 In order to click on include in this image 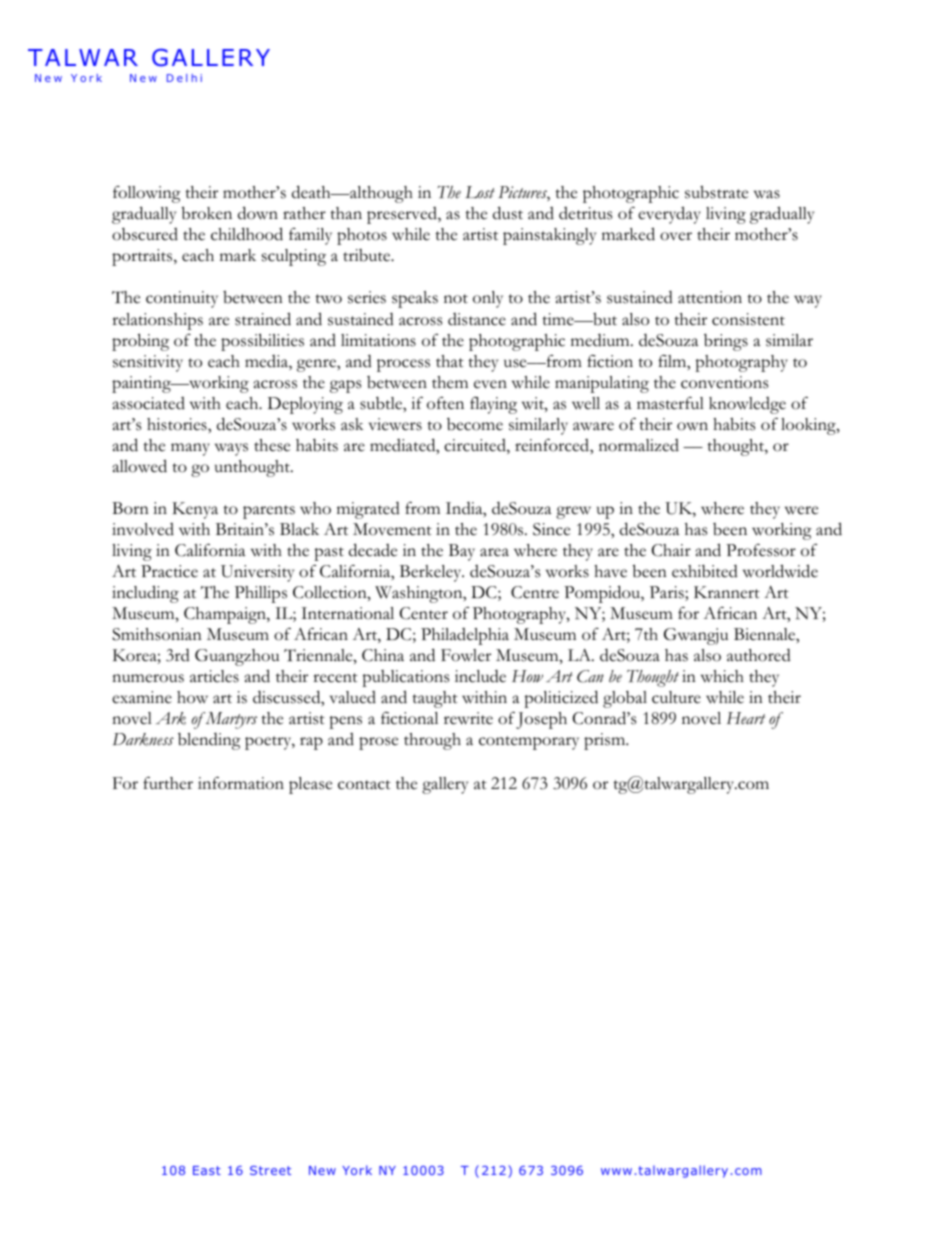, I will do `click(480, 676)`.
